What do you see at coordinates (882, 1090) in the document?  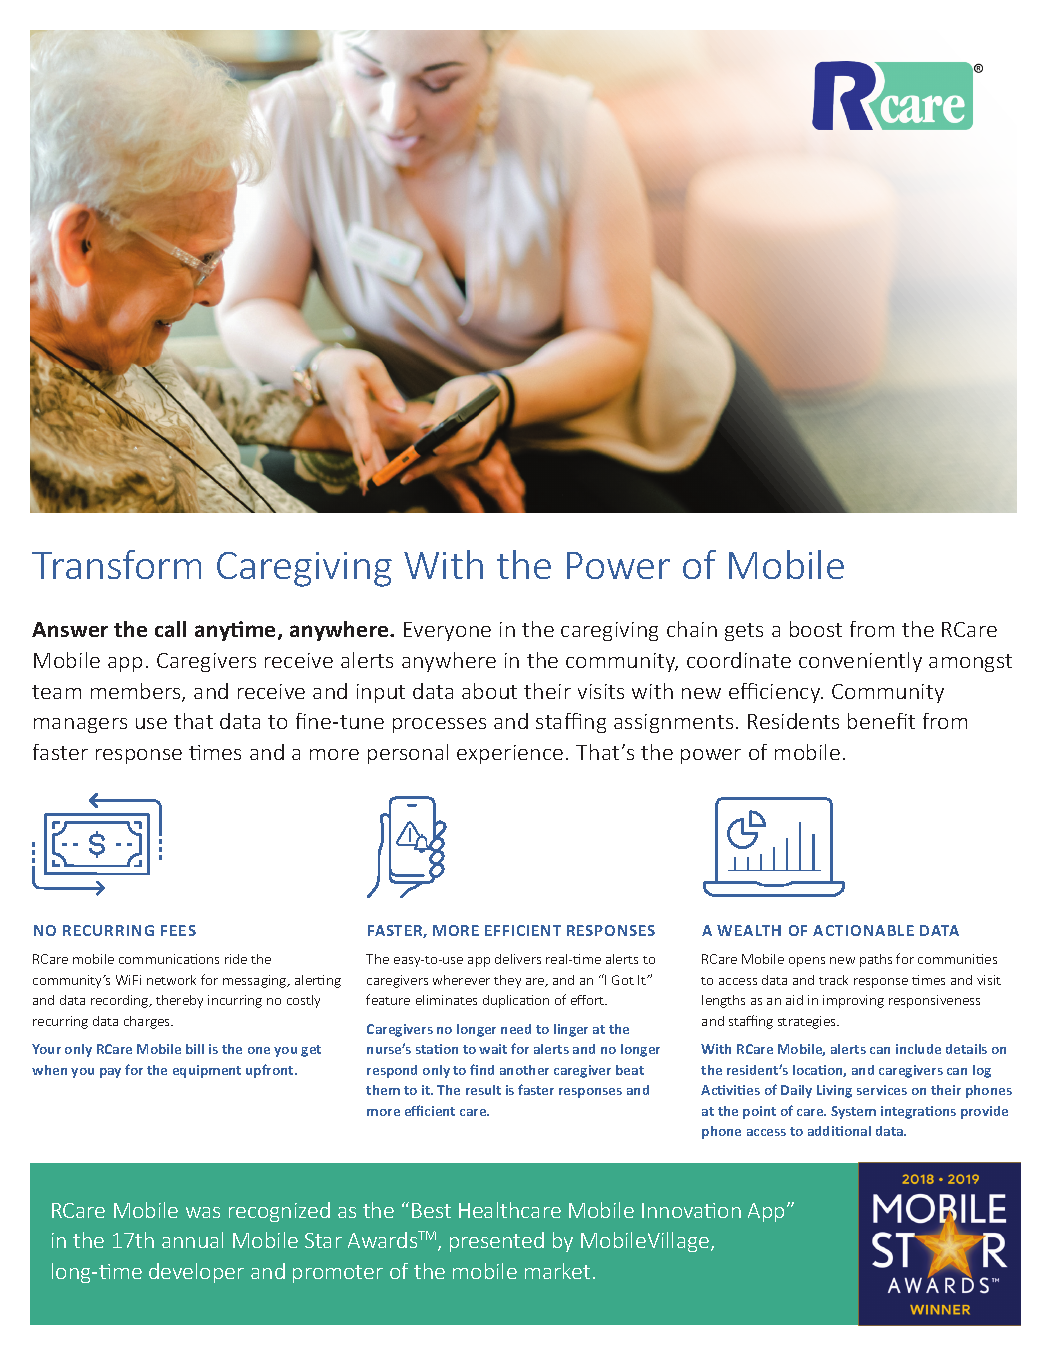 I see `services` at bounding box center [882, 1090].
